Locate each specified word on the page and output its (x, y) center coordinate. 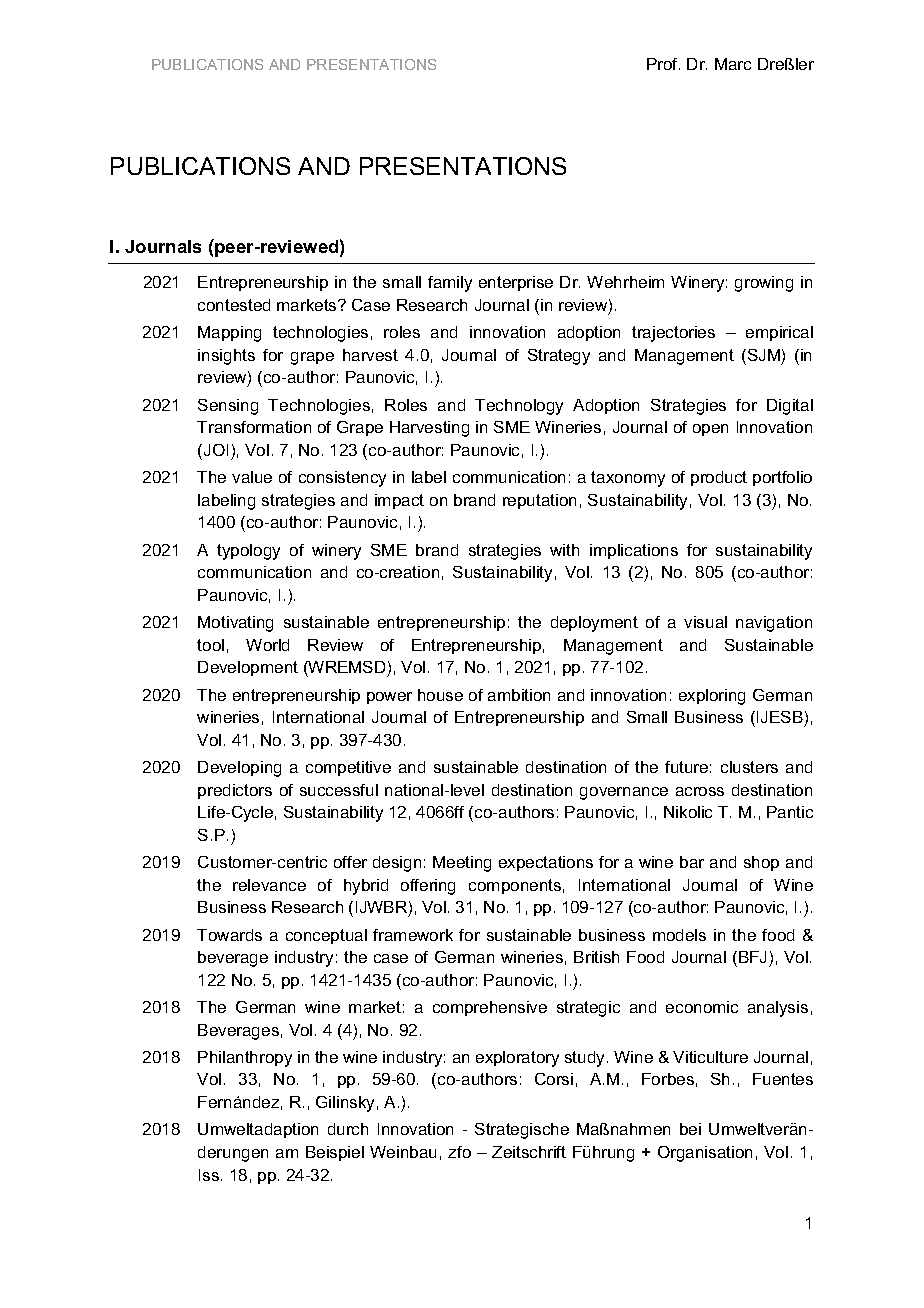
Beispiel (335, 1153)
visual (705, 622)
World (267, 645)
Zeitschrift (529, 1152)
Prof (663, 64)
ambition (519, 695)
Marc (733, 64)
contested (234, 305)
